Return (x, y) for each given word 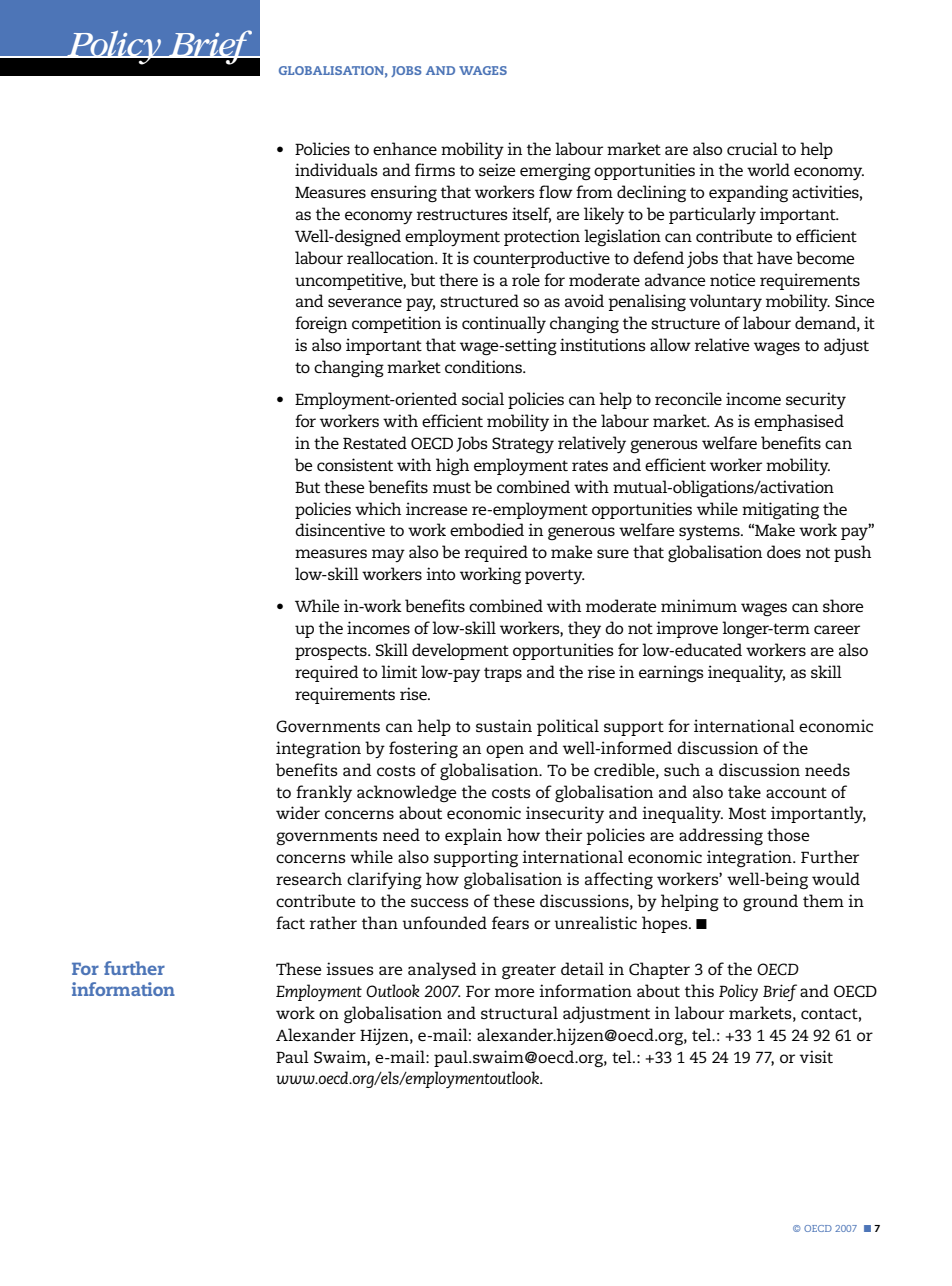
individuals (336, 169)
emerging (555, 171)
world (768, 169)
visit (816, 1056)
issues (350, 968)
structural (519, 1012)
